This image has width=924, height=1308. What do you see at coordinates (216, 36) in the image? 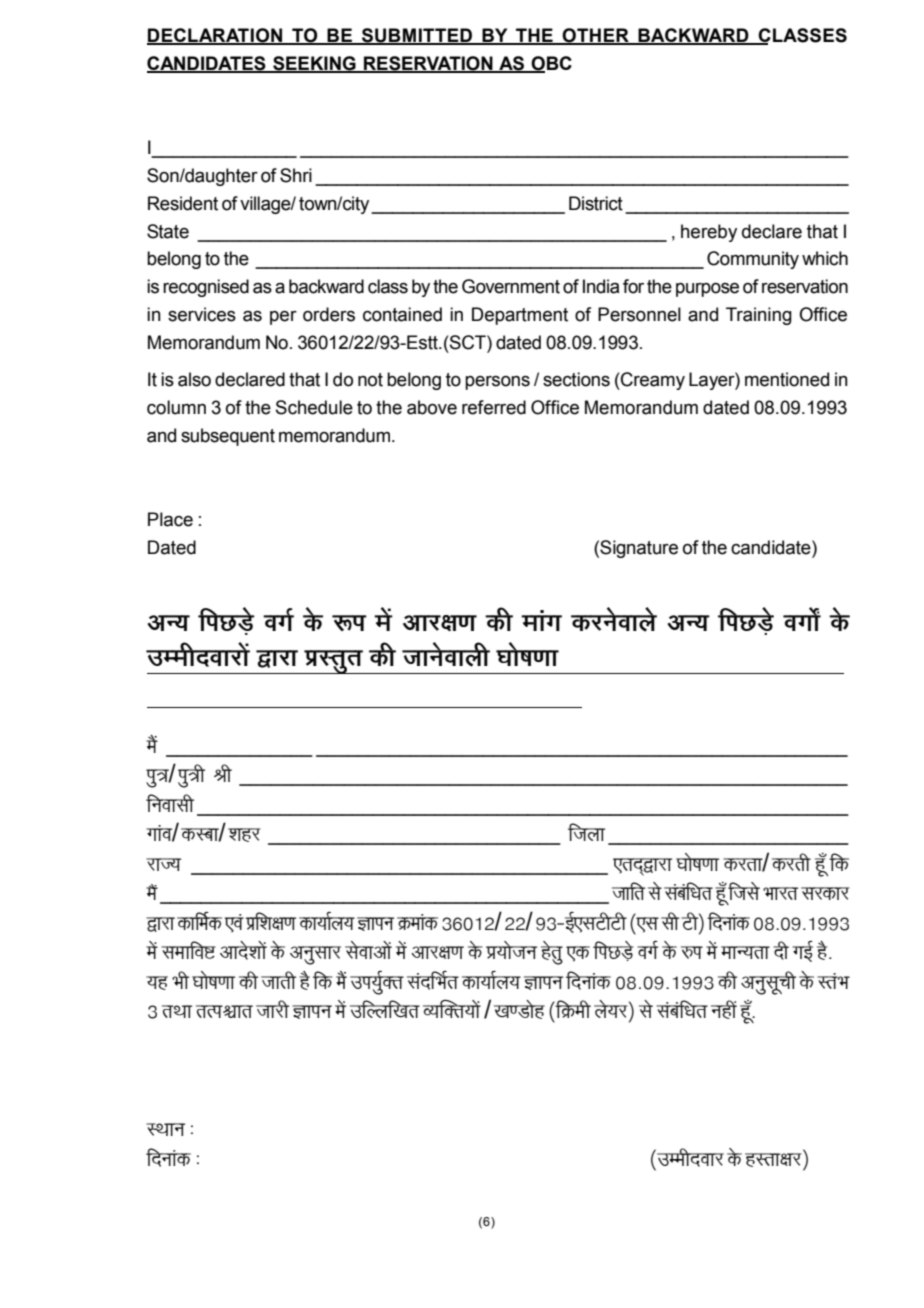
I see `DECLARATION` at bounding box center [216, 36].
